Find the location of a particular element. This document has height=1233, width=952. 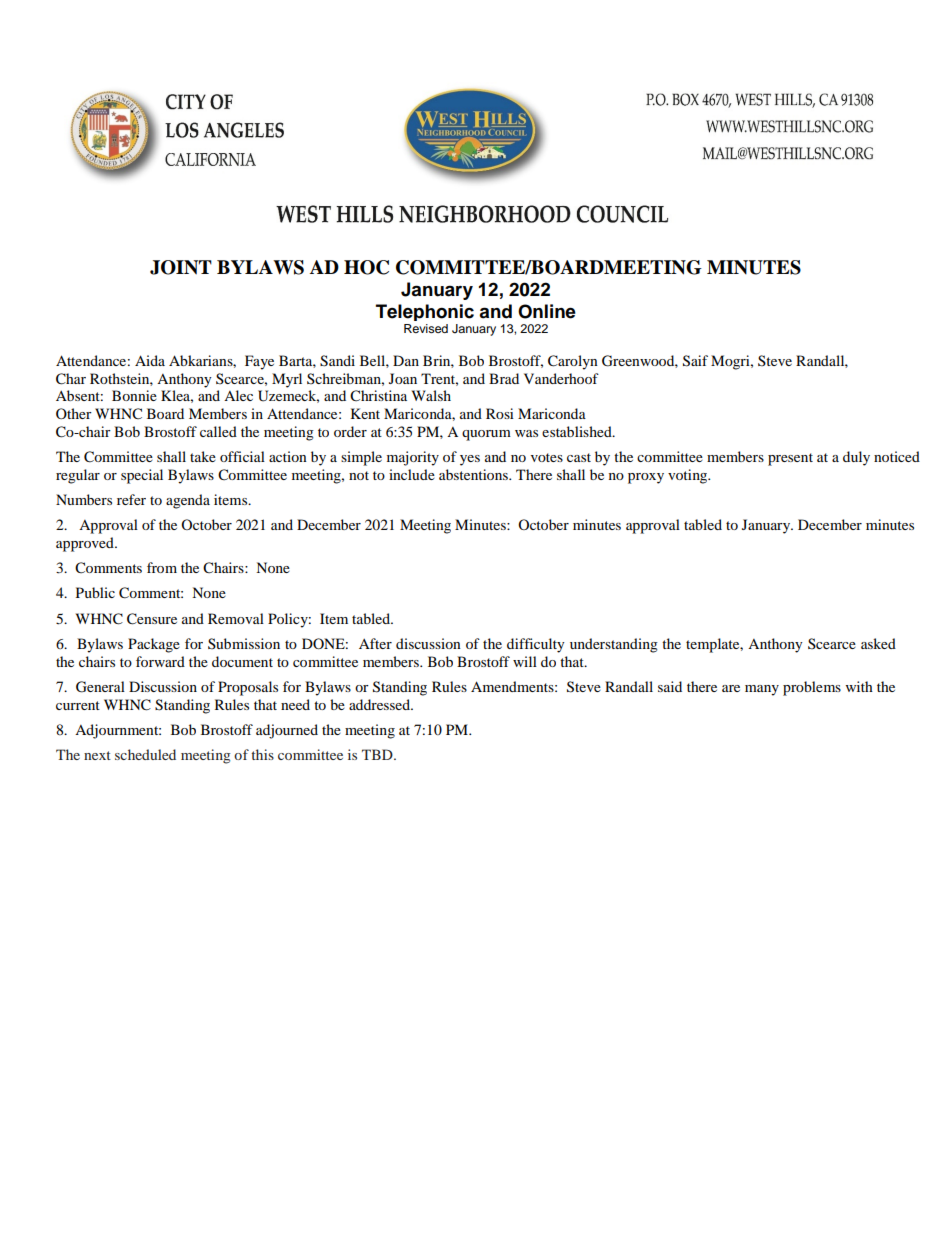

TBD is located at coordinates (378, 754).
